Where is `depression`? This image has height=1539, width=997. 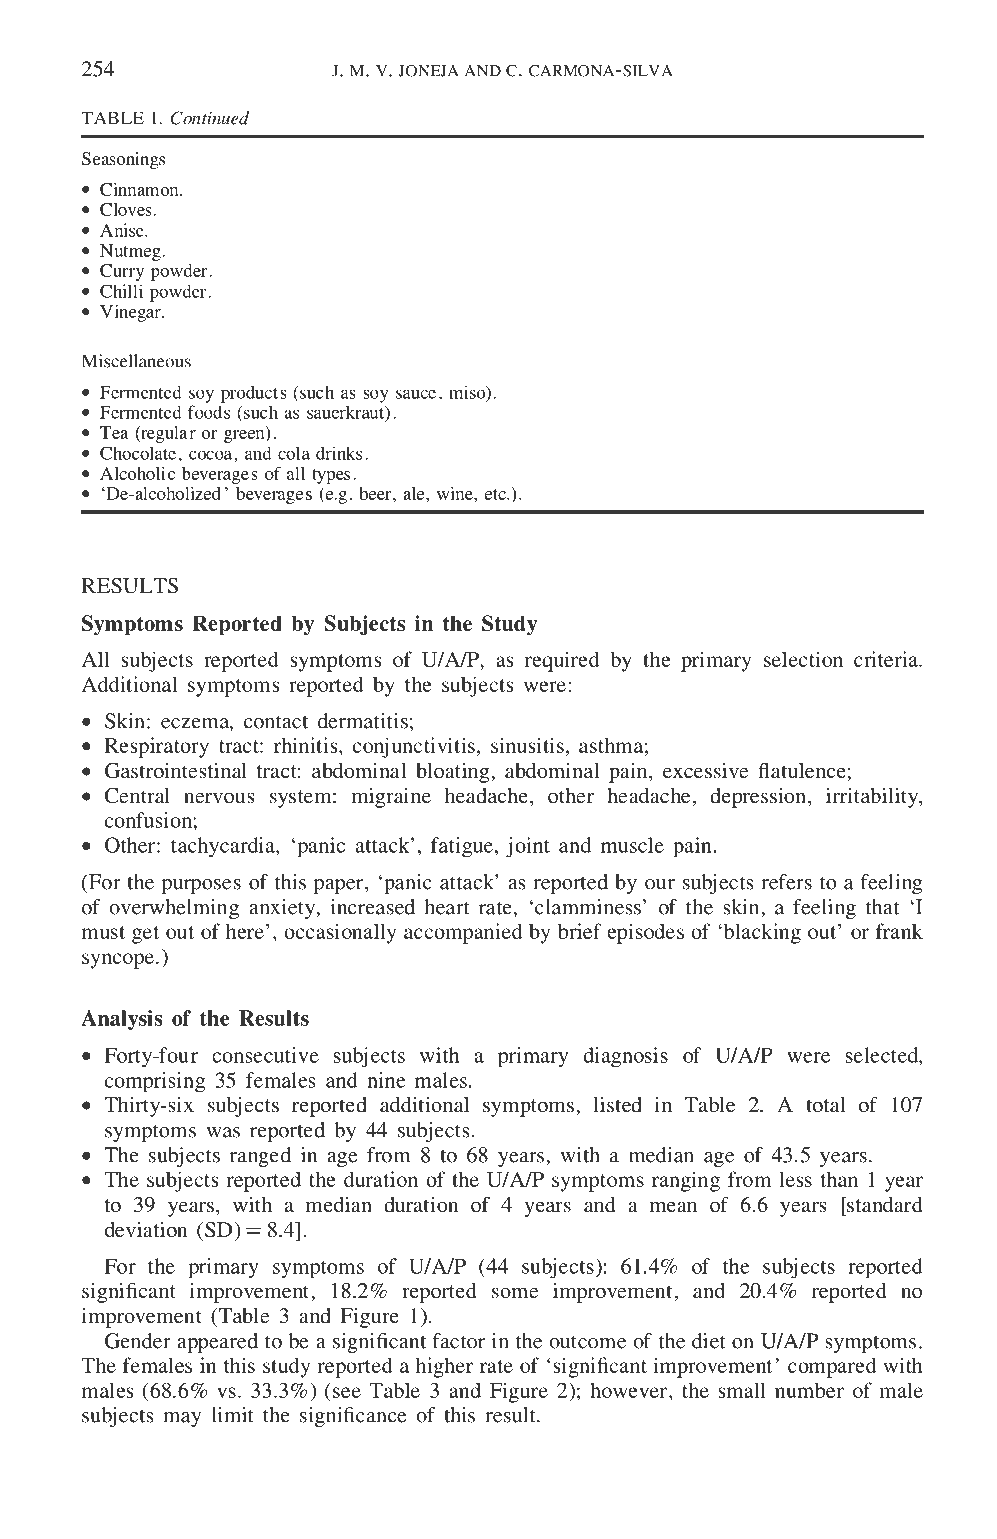
depression is located at coordinates (758, 798).
